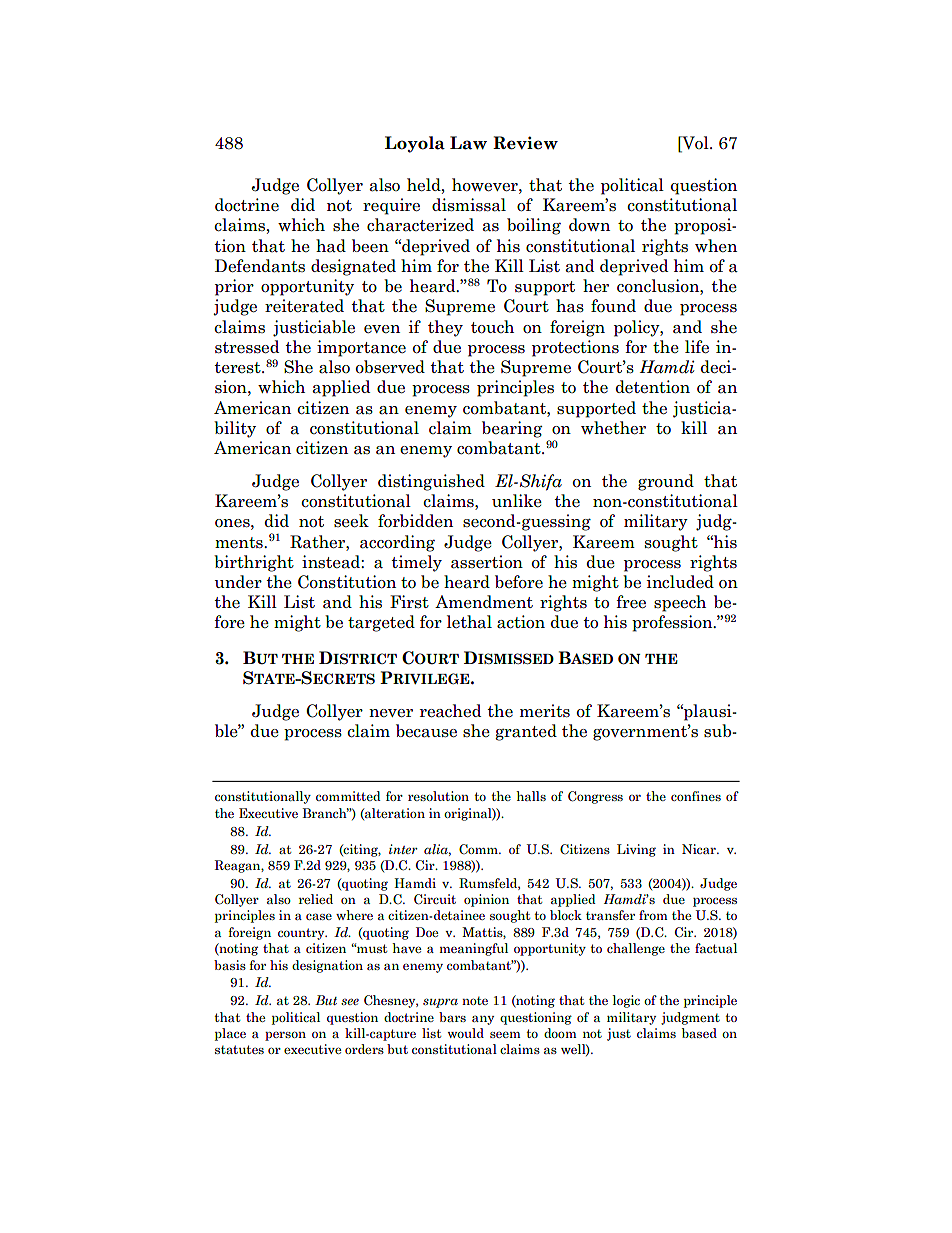 The height and width of the page is (1233, 952). Describe the element at coordinates (484, 601) in the page. I see `Amendment` at that location.
